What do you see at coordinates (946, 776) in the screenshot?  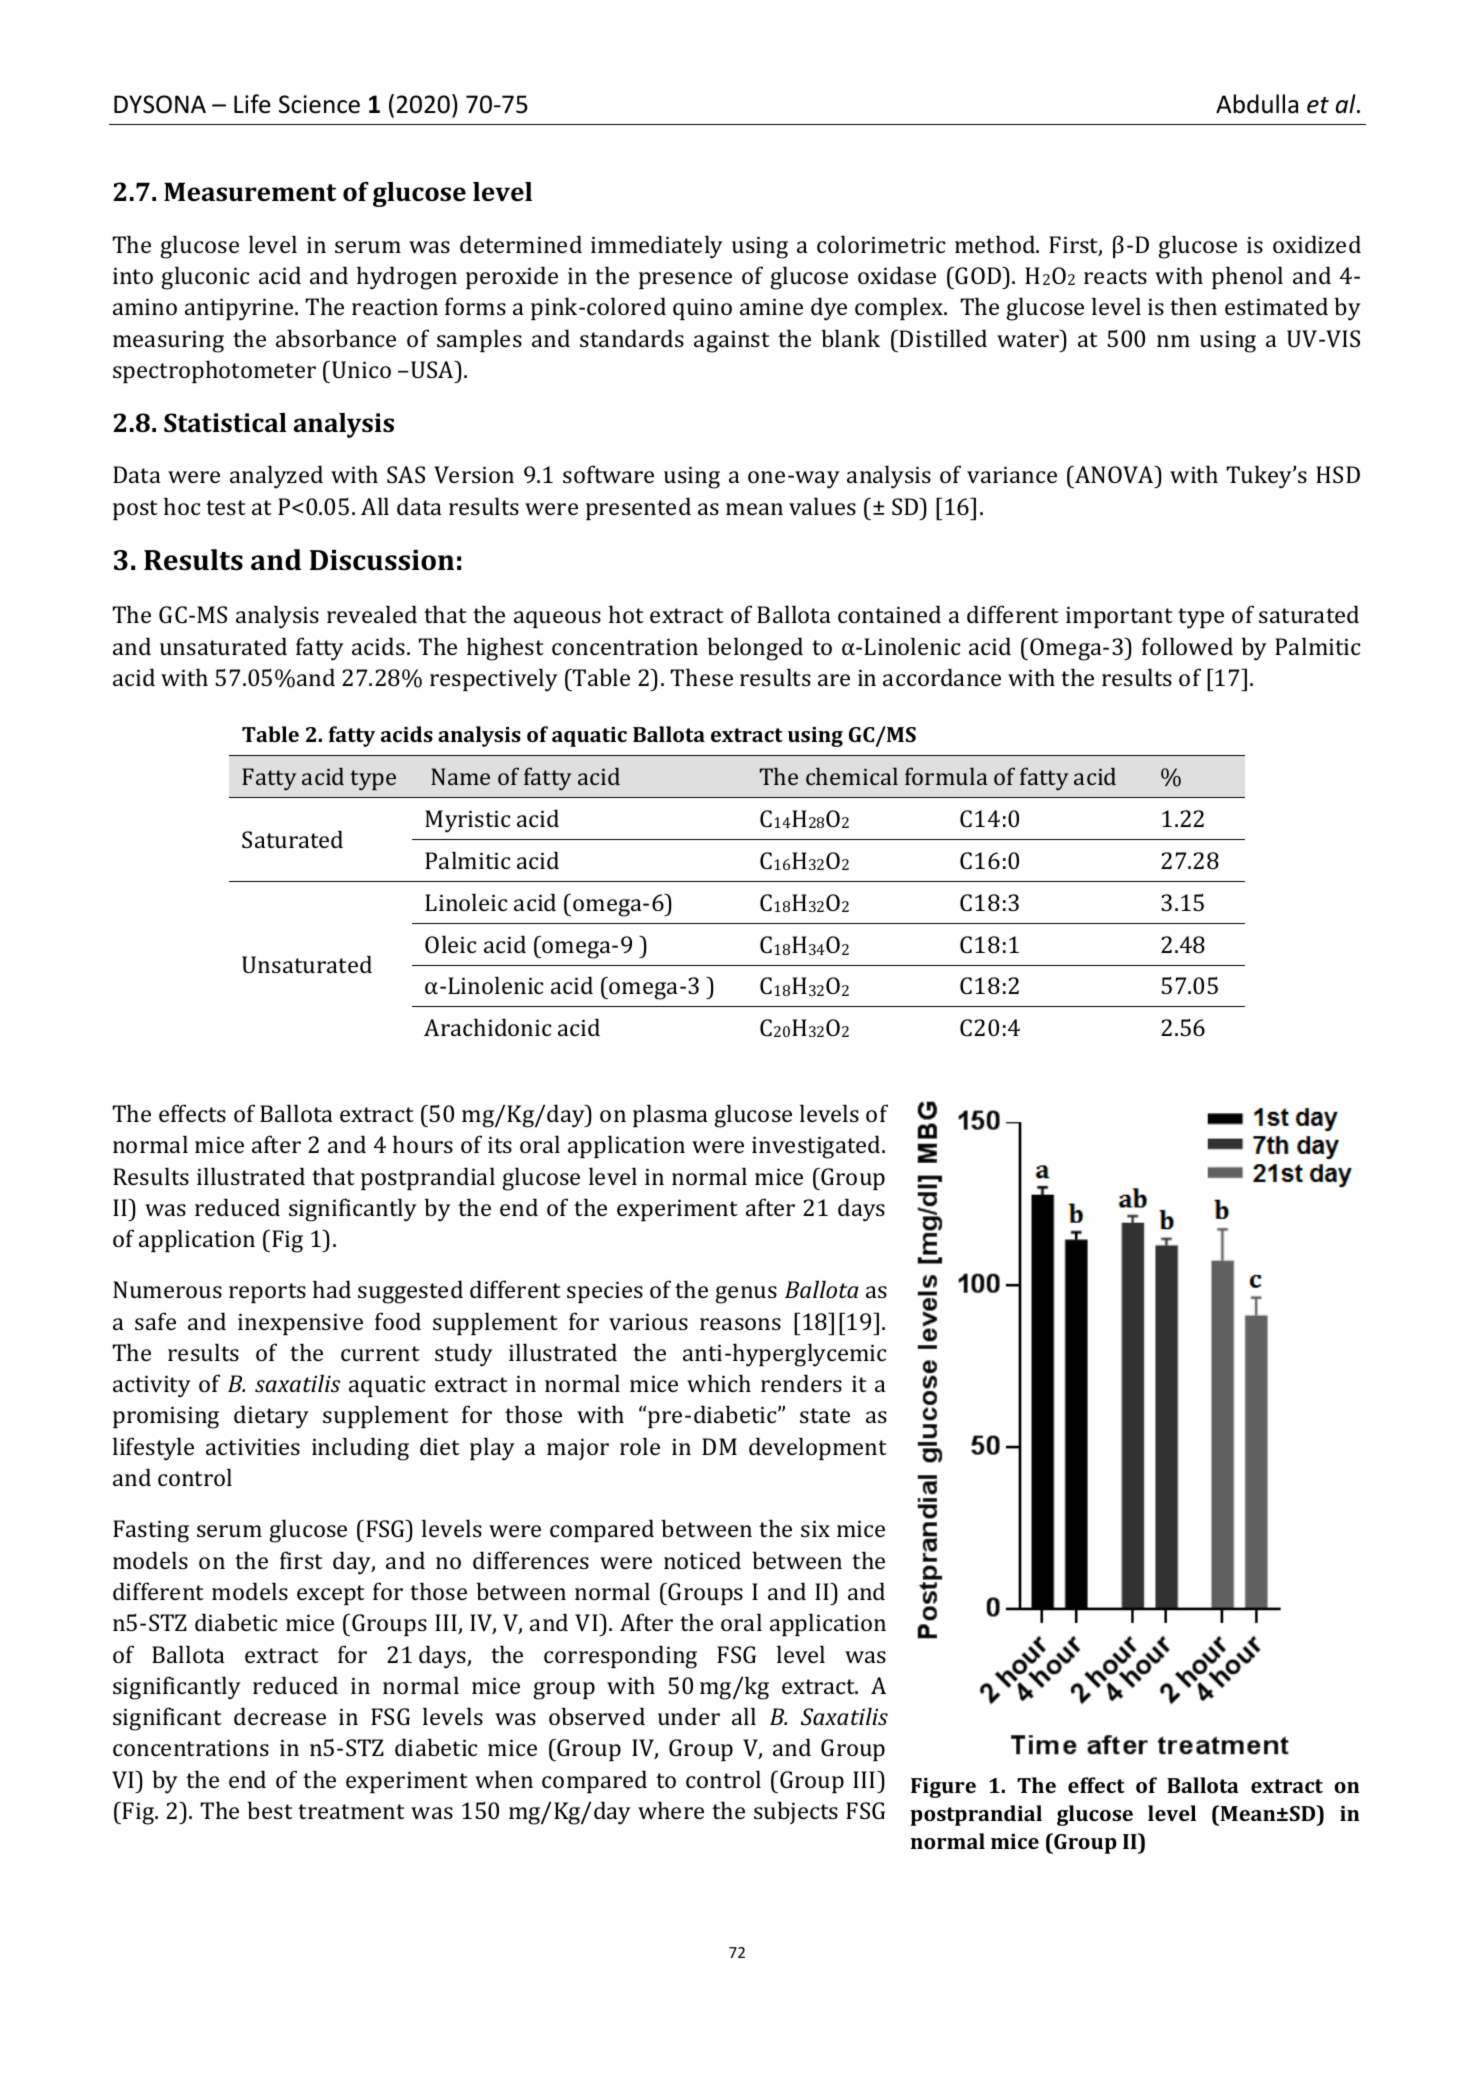 I see `formula` at bounding box center [946, 776].
